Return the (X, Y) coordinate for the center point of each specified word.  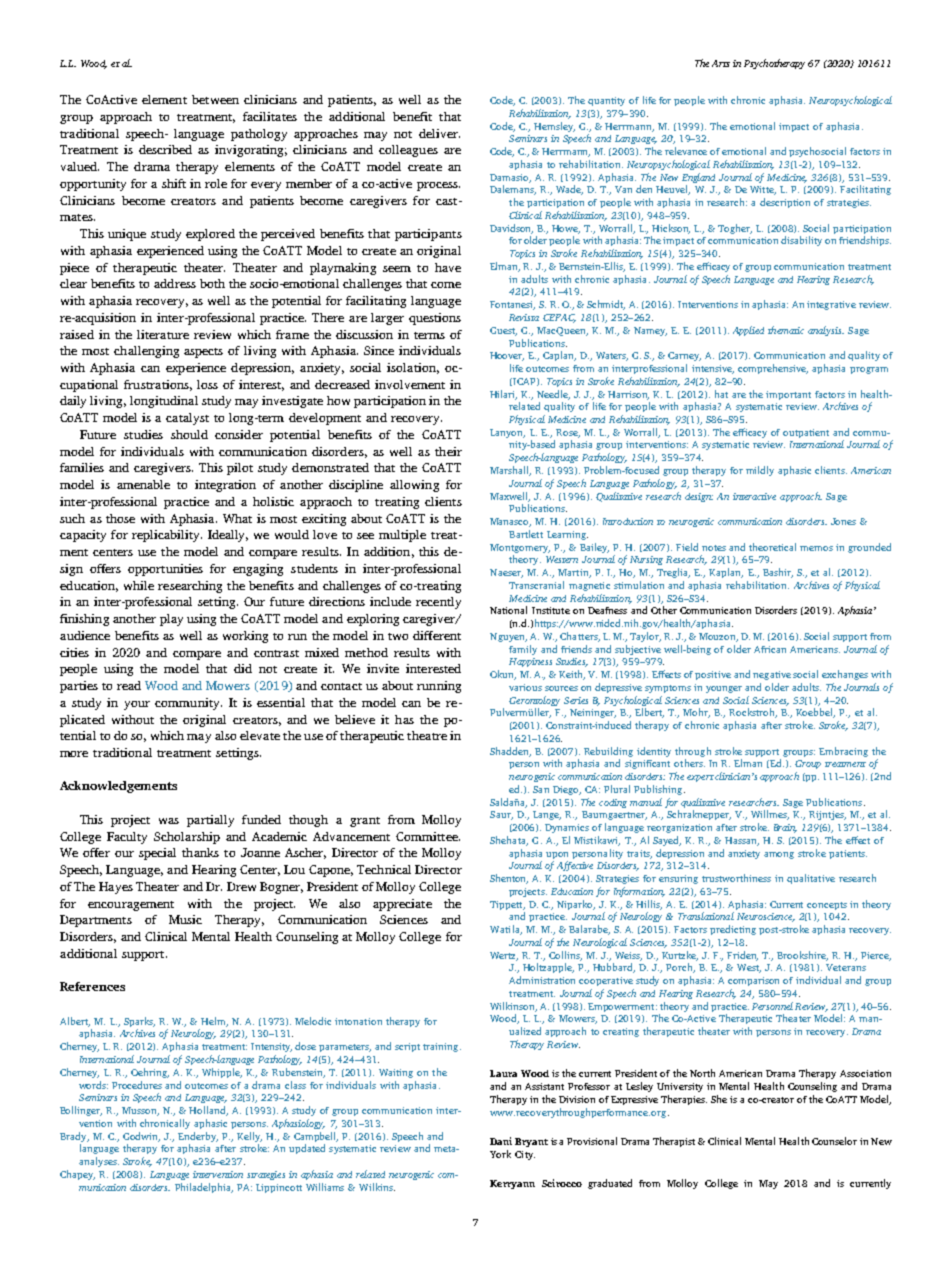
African (770, 649)
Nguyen (508, 637)
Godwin (141, 1137)
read (129, 685)
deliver (439, 133)
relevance (686, 151)
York (500, 1154)
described (165, 149)
